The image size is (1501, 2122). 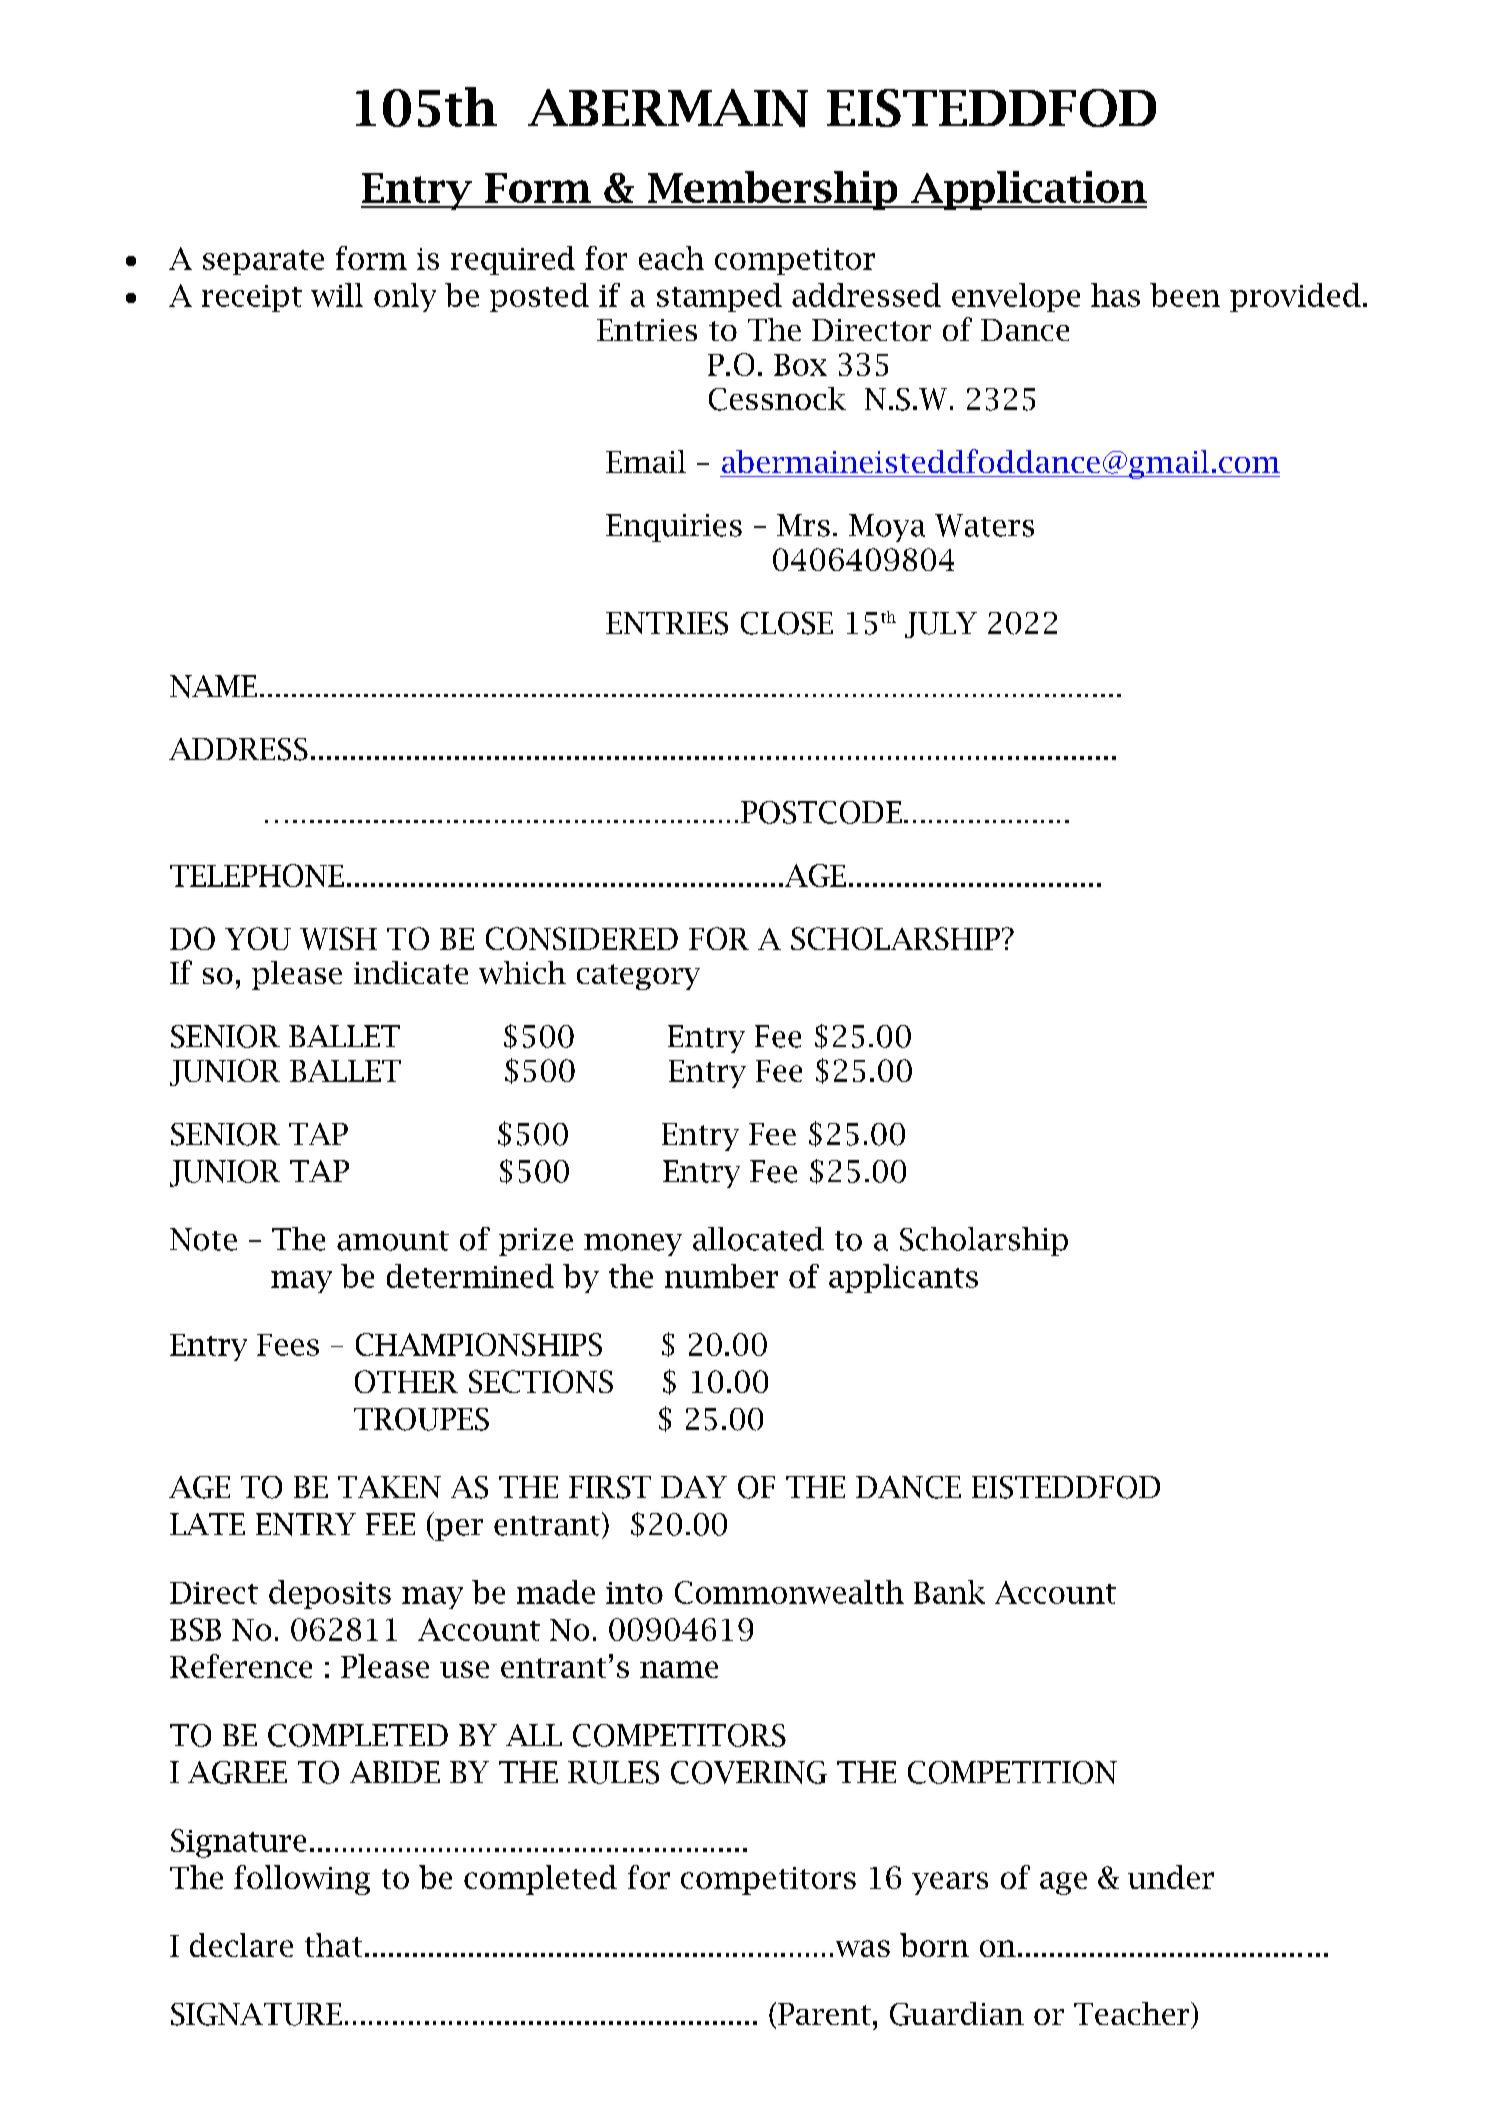 I want to click on stamped, so click(x=719, y=297).
